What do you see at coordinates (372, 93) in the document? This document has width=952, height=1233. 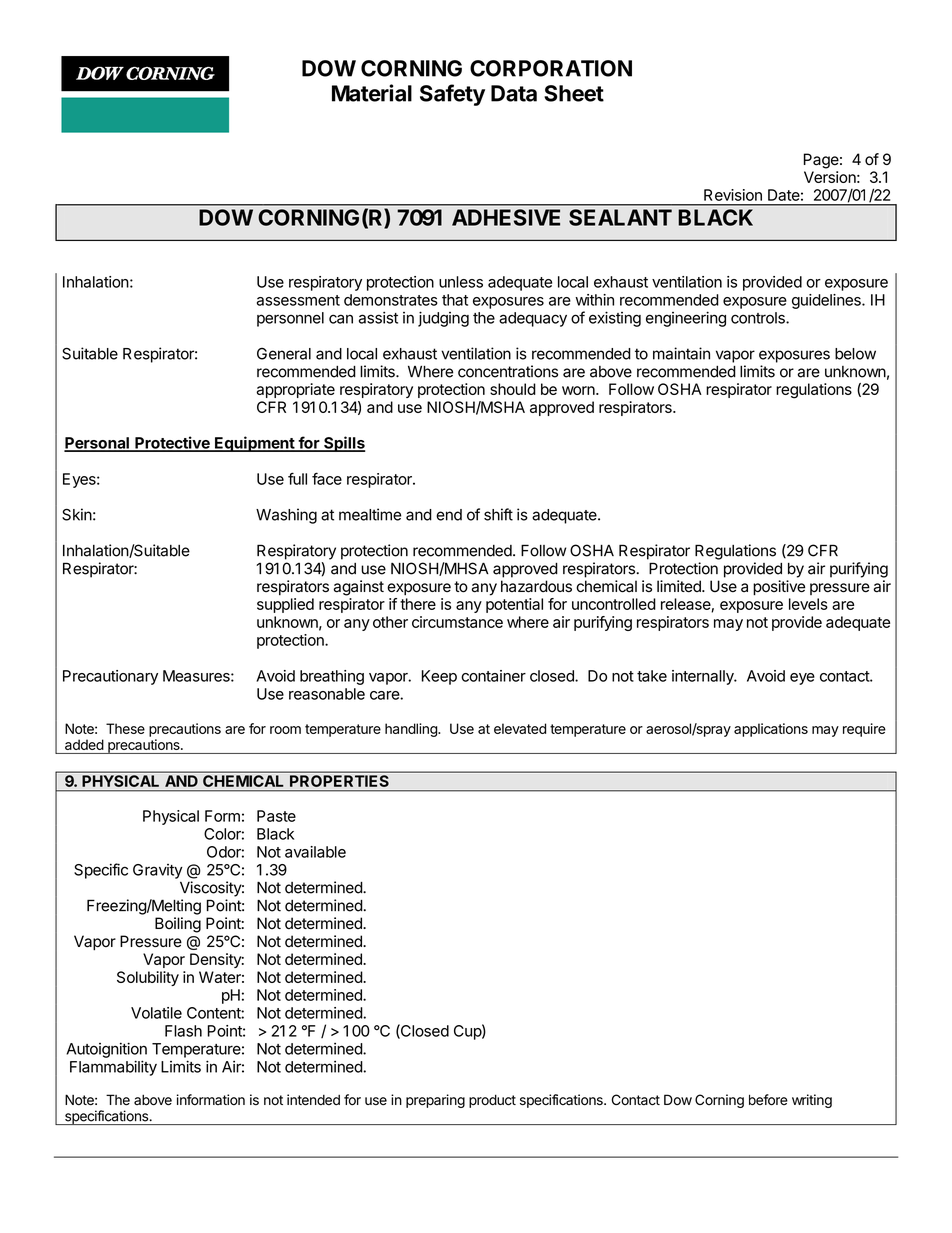 I see `Material` at bounding box center [372, 93].
